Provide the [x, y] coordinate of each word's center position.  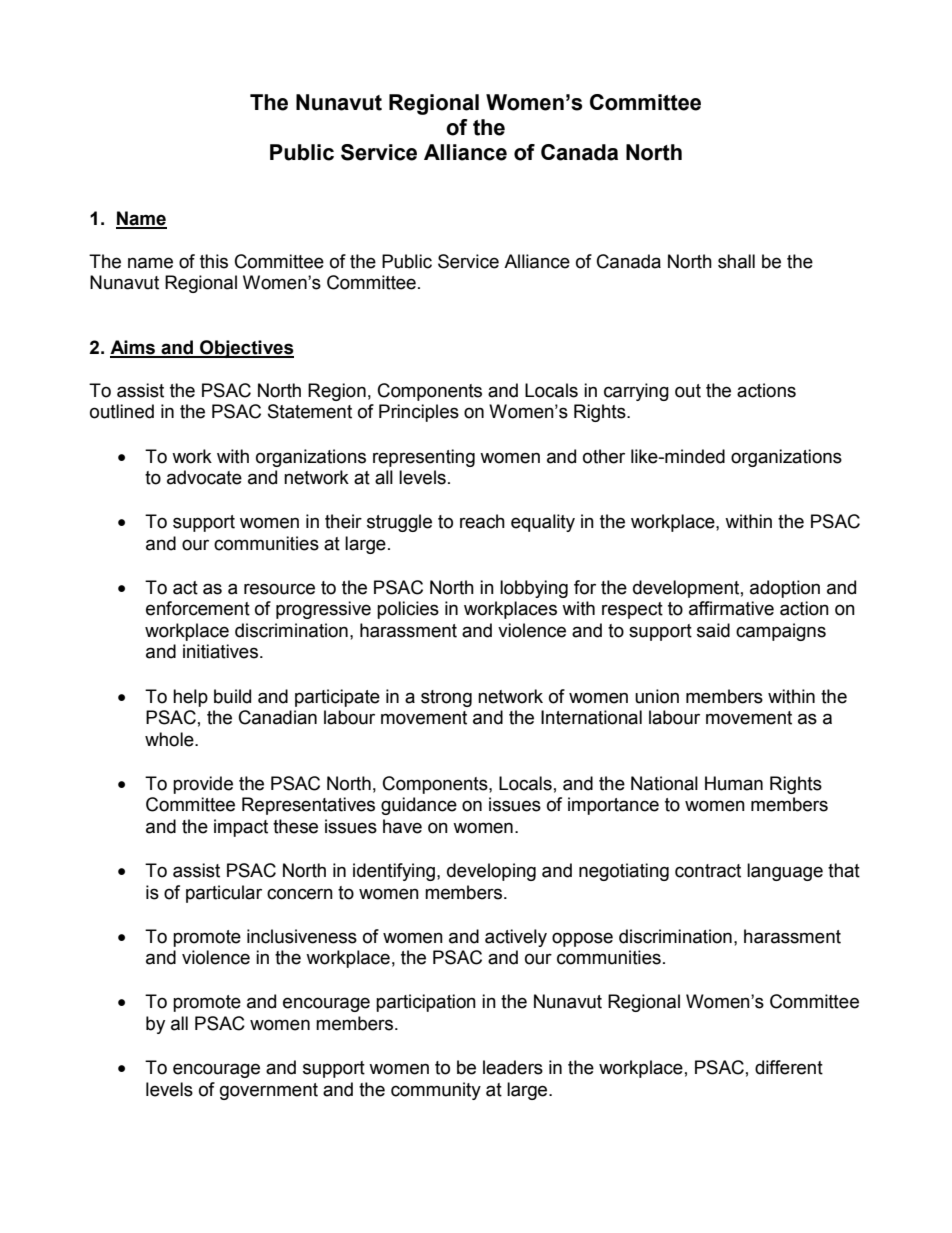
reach [482, 521]
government [269, 1091]
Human [734, 783]
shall [736, 261]
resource [279, 589]
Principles [419, 413]
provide [203, 785]
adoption [785, 589]
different [789, 1067]
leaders [513, 1067]
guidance [419, 806]
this [214, 261]
